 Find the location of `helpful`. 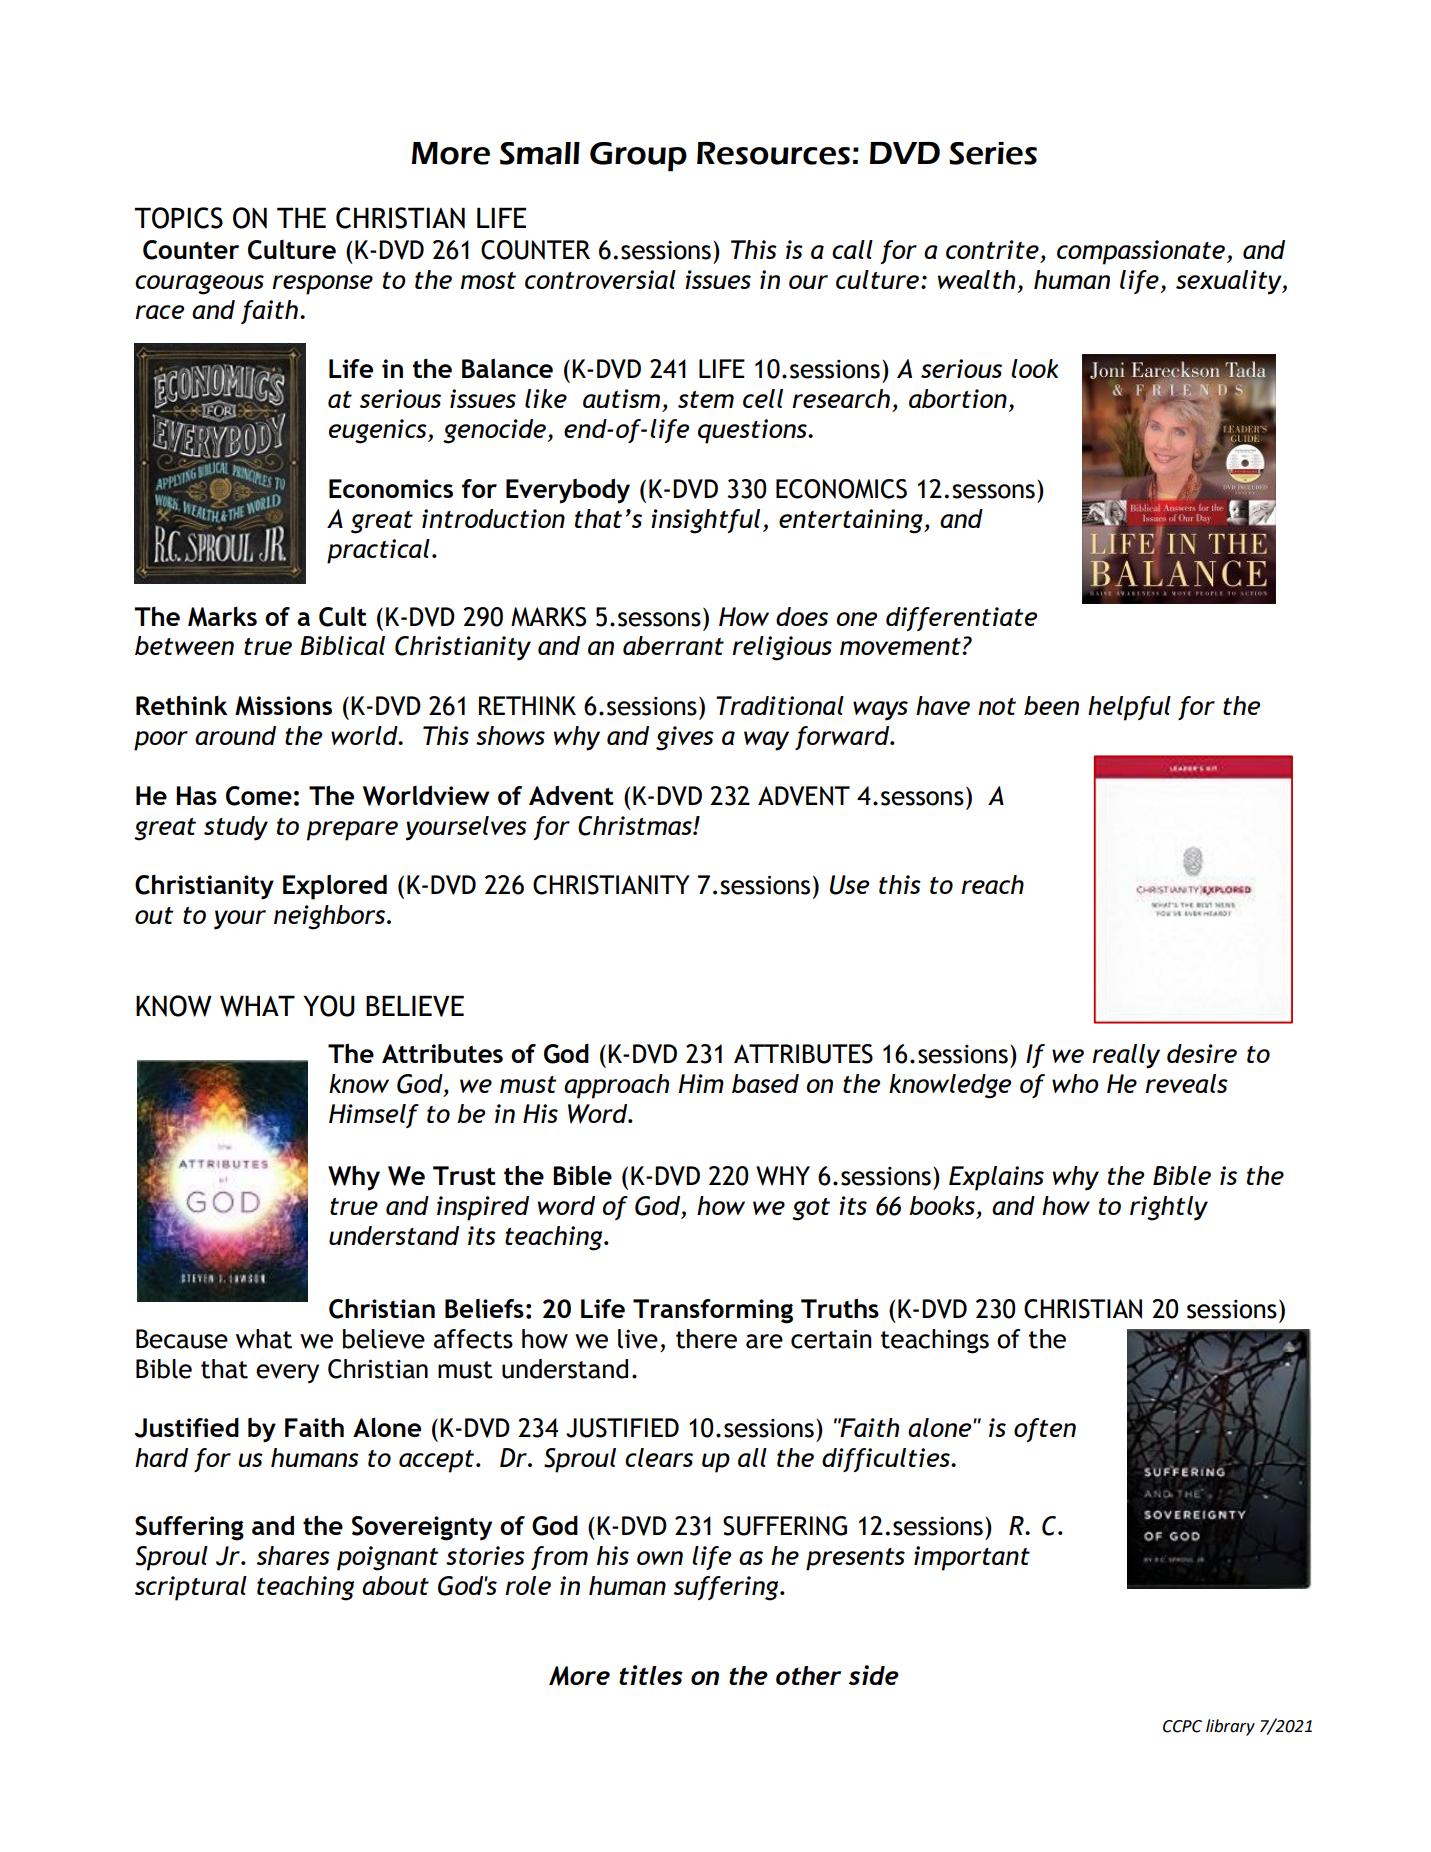

helpful is located at coordinates (1129, 708).
